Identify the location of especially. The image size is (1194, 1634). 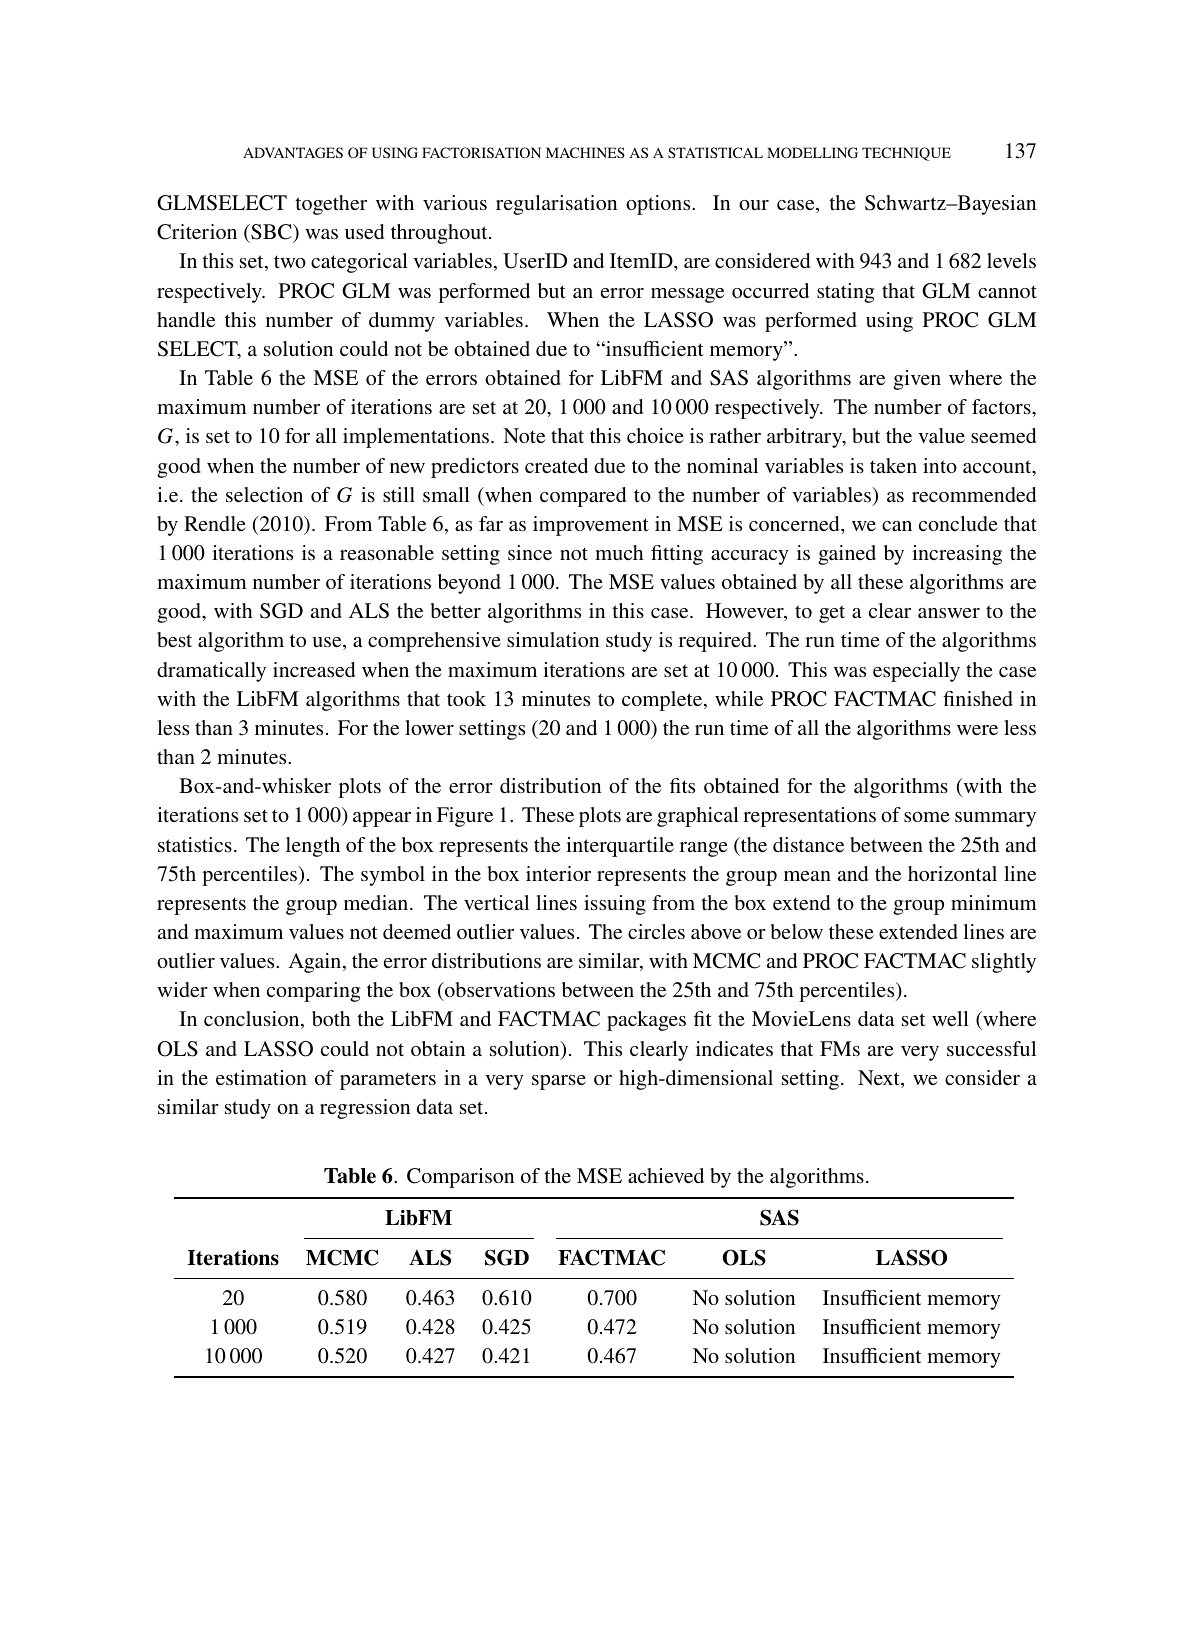
(916, 672).
